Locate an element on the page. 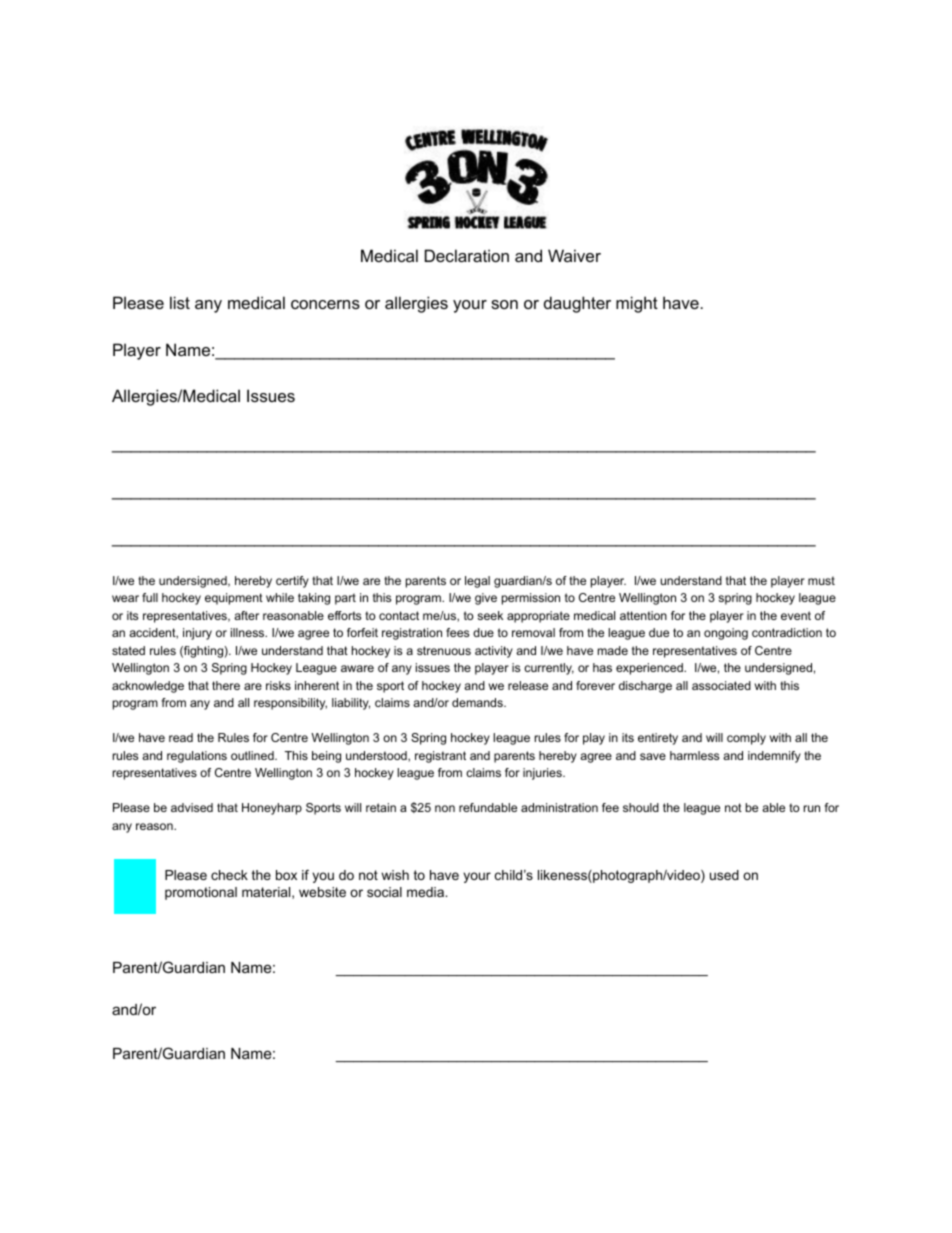 The image size is (952, 1233). check is located at coordinates (229, 875).
